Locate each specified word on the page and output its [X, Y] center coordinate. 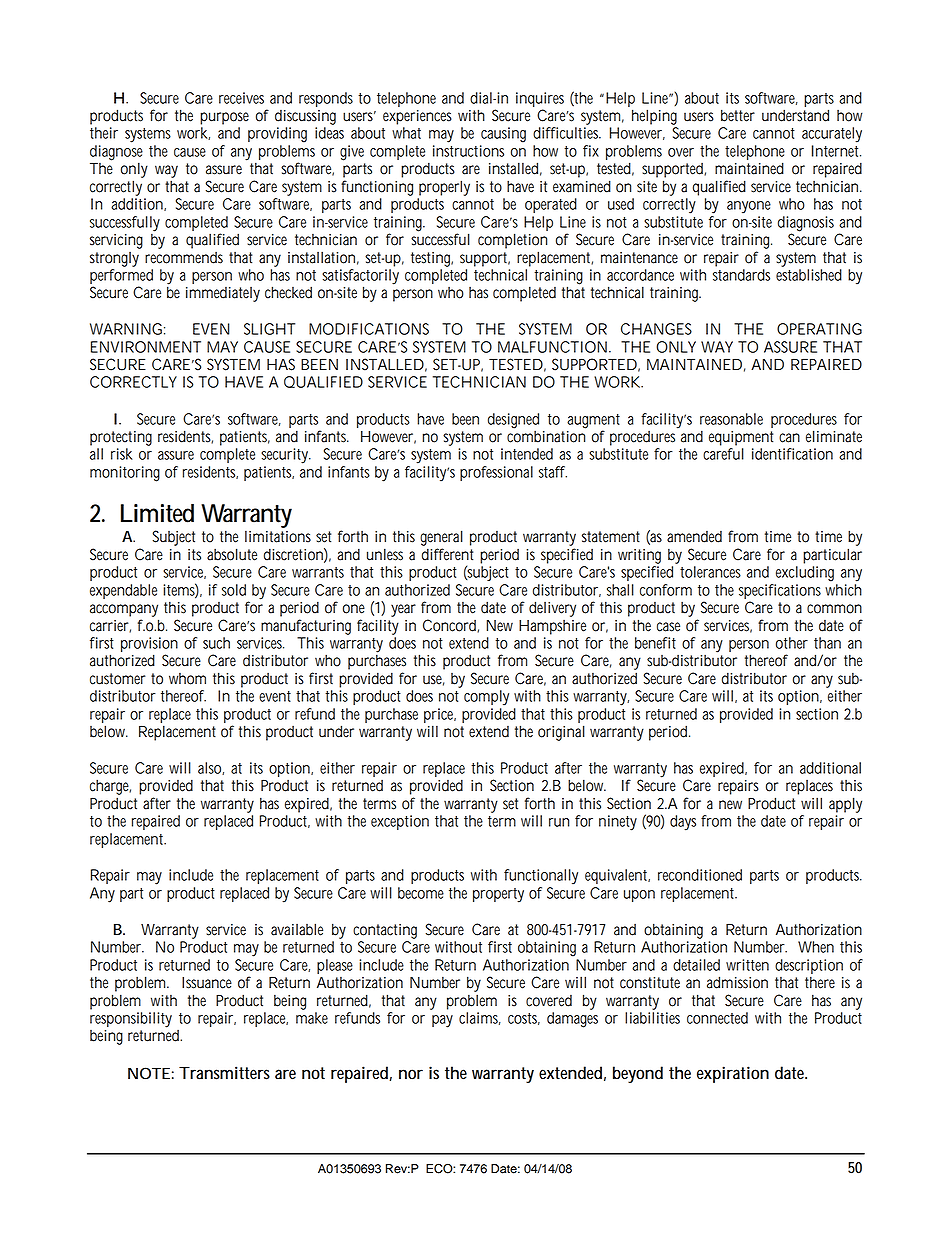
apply [845, 805]
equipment [741, 438]
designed [513, 421]
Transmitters [224, 1073]
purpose [224, 118]
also [209, 768]
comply [486, 697]
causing [503, 135]
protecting [121, 438]
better [738, 115]
